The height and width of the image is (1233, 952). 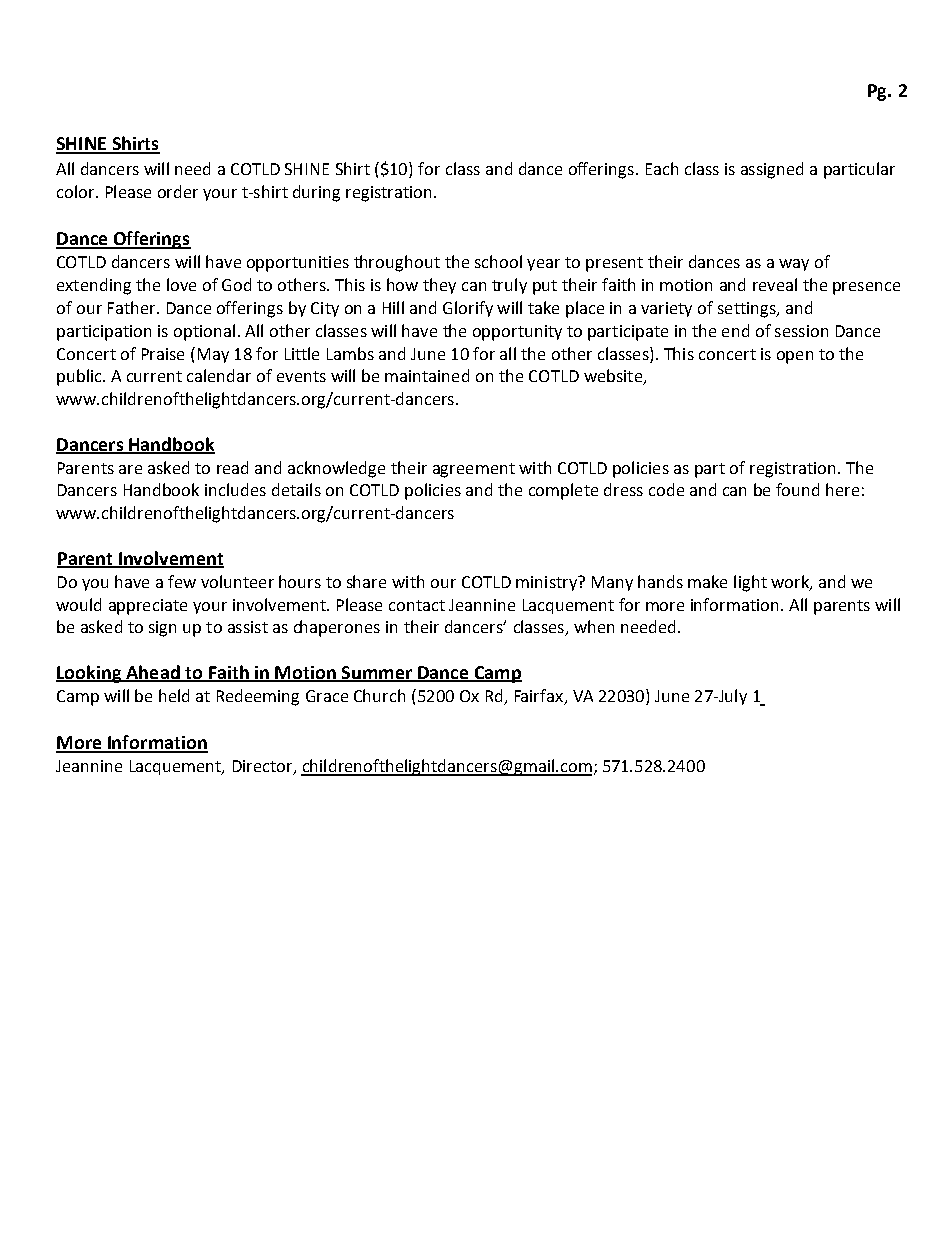 I want to click on work, so click(x=791, y=582).
